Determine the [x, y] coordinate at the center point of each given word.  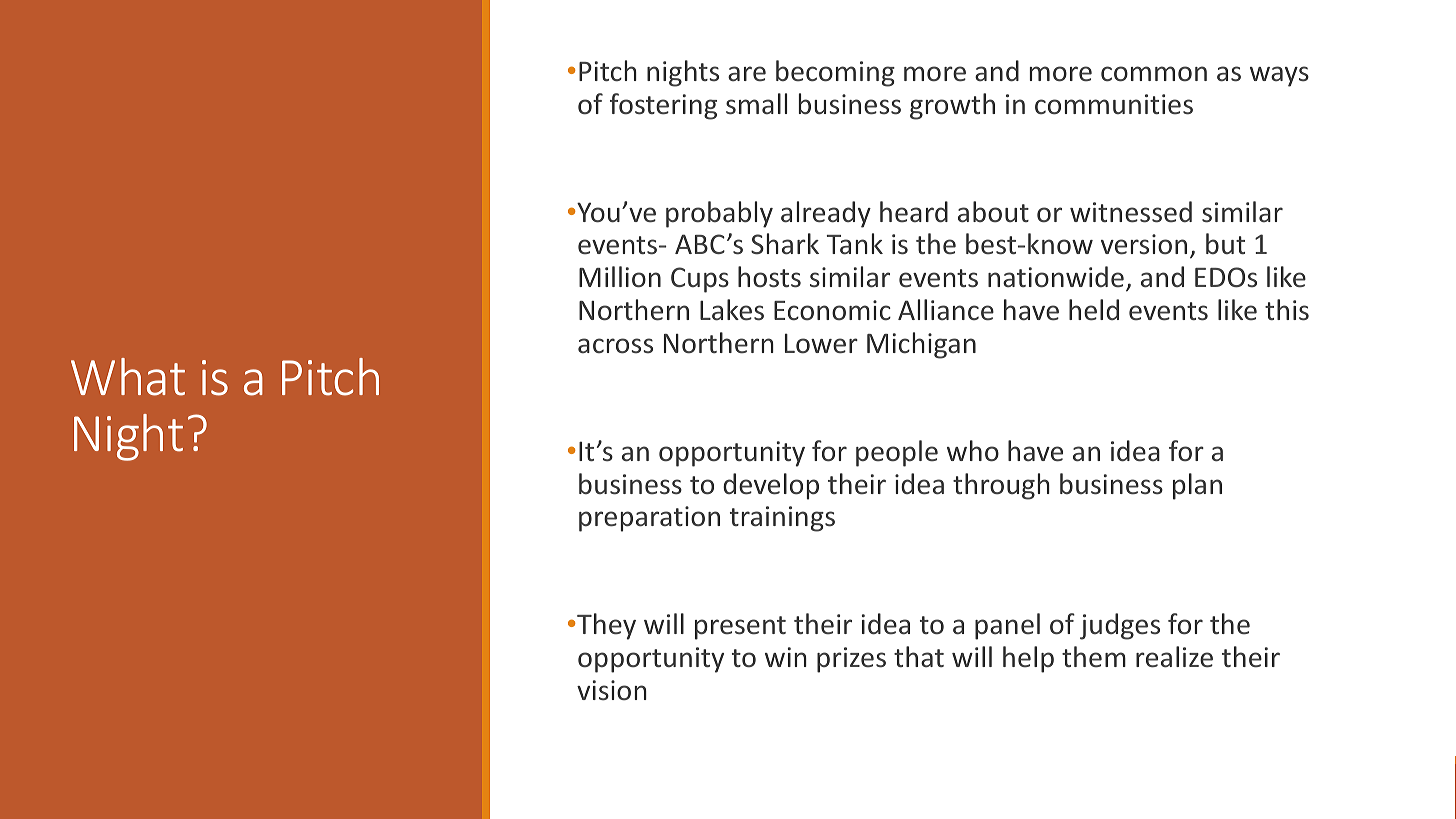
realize [1174, 657]
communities [1114, 104]
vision [612, 690]
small [756, 104]
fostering [663, 106]
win [786, 657]
